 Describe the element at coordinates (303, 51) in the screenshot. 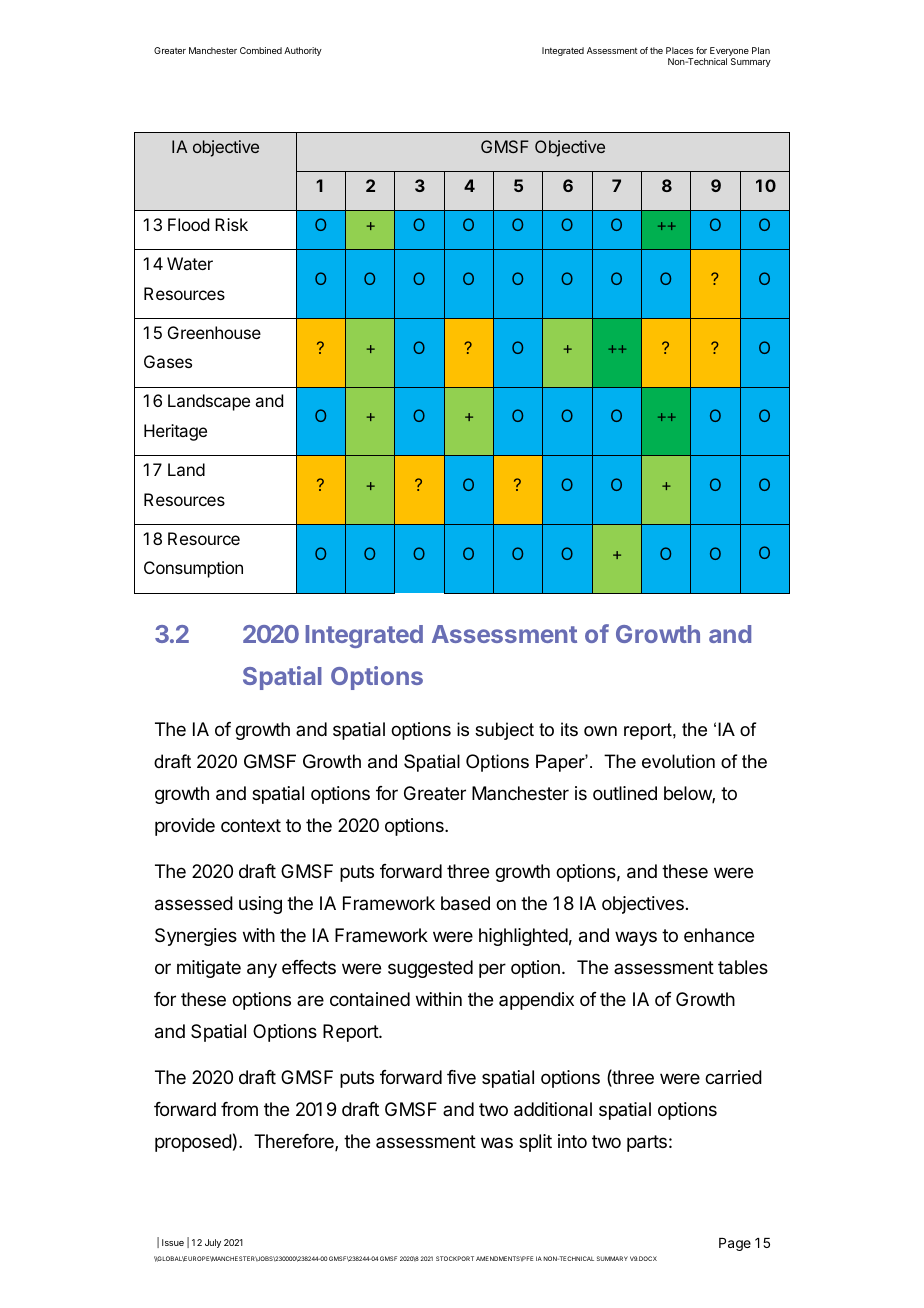

I see `Authority` at that location.
